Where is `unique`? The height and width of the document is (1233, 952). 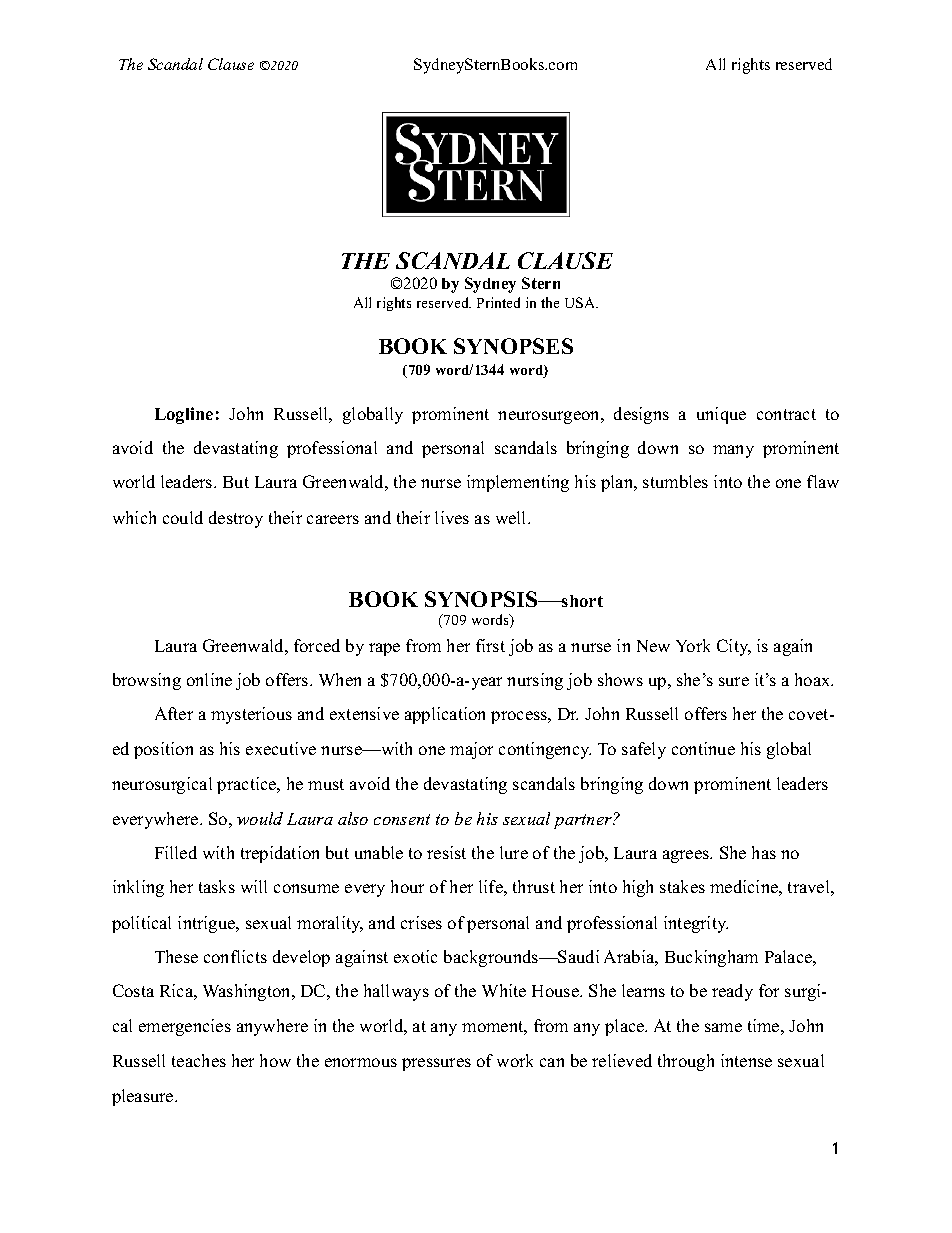
unique is located at coordinates (721, 415).
